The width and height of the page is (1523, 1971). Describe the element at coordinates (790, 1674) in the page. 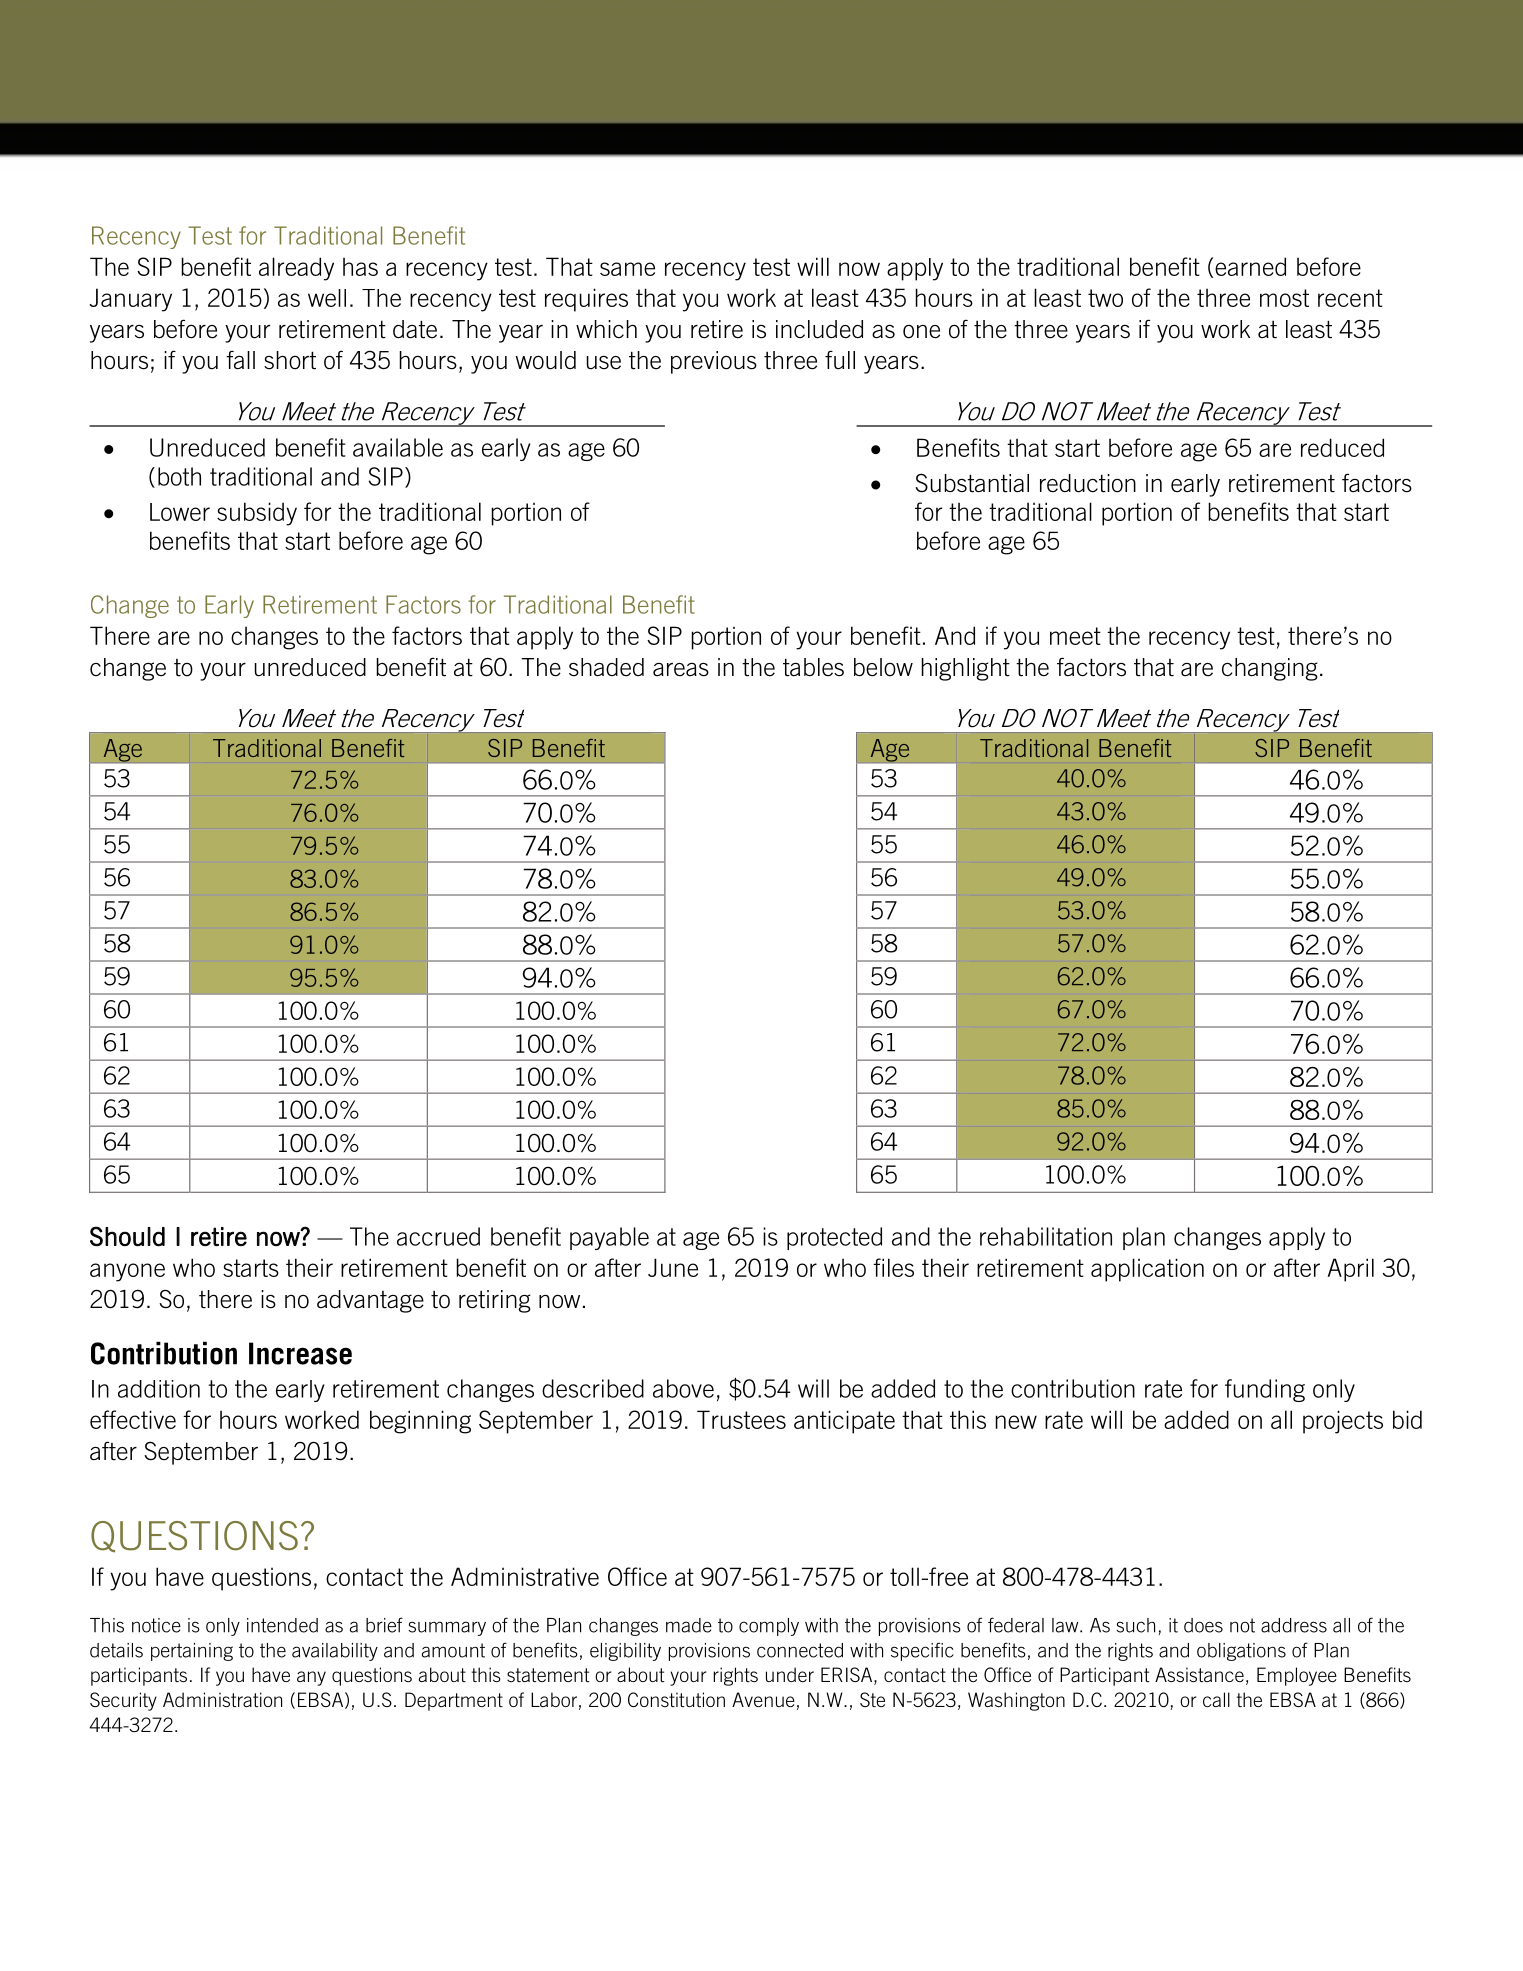

I see `under` at that location.
